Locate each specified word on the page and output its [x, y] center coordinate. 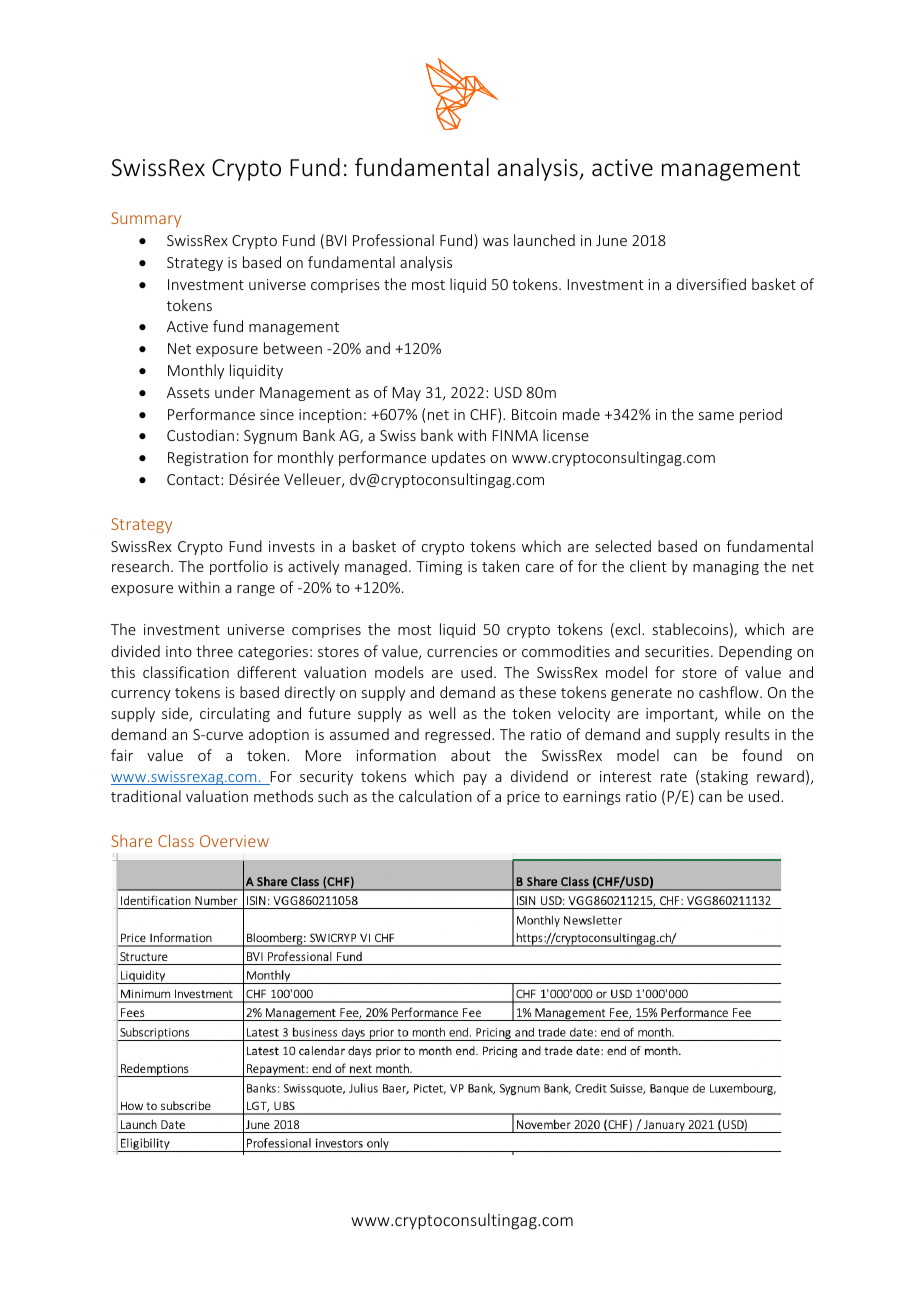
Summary [146, 219]
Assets [188, 392]
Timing [439, 568]
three [214, 651]
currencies [462, 651]
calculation [435, 796]
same [716, 416]
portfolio [239, 567]
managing [726, 568]
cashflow [730, 692]
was [496, 242]
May [407, 394]
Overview [234, 841]
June [611, 240]
